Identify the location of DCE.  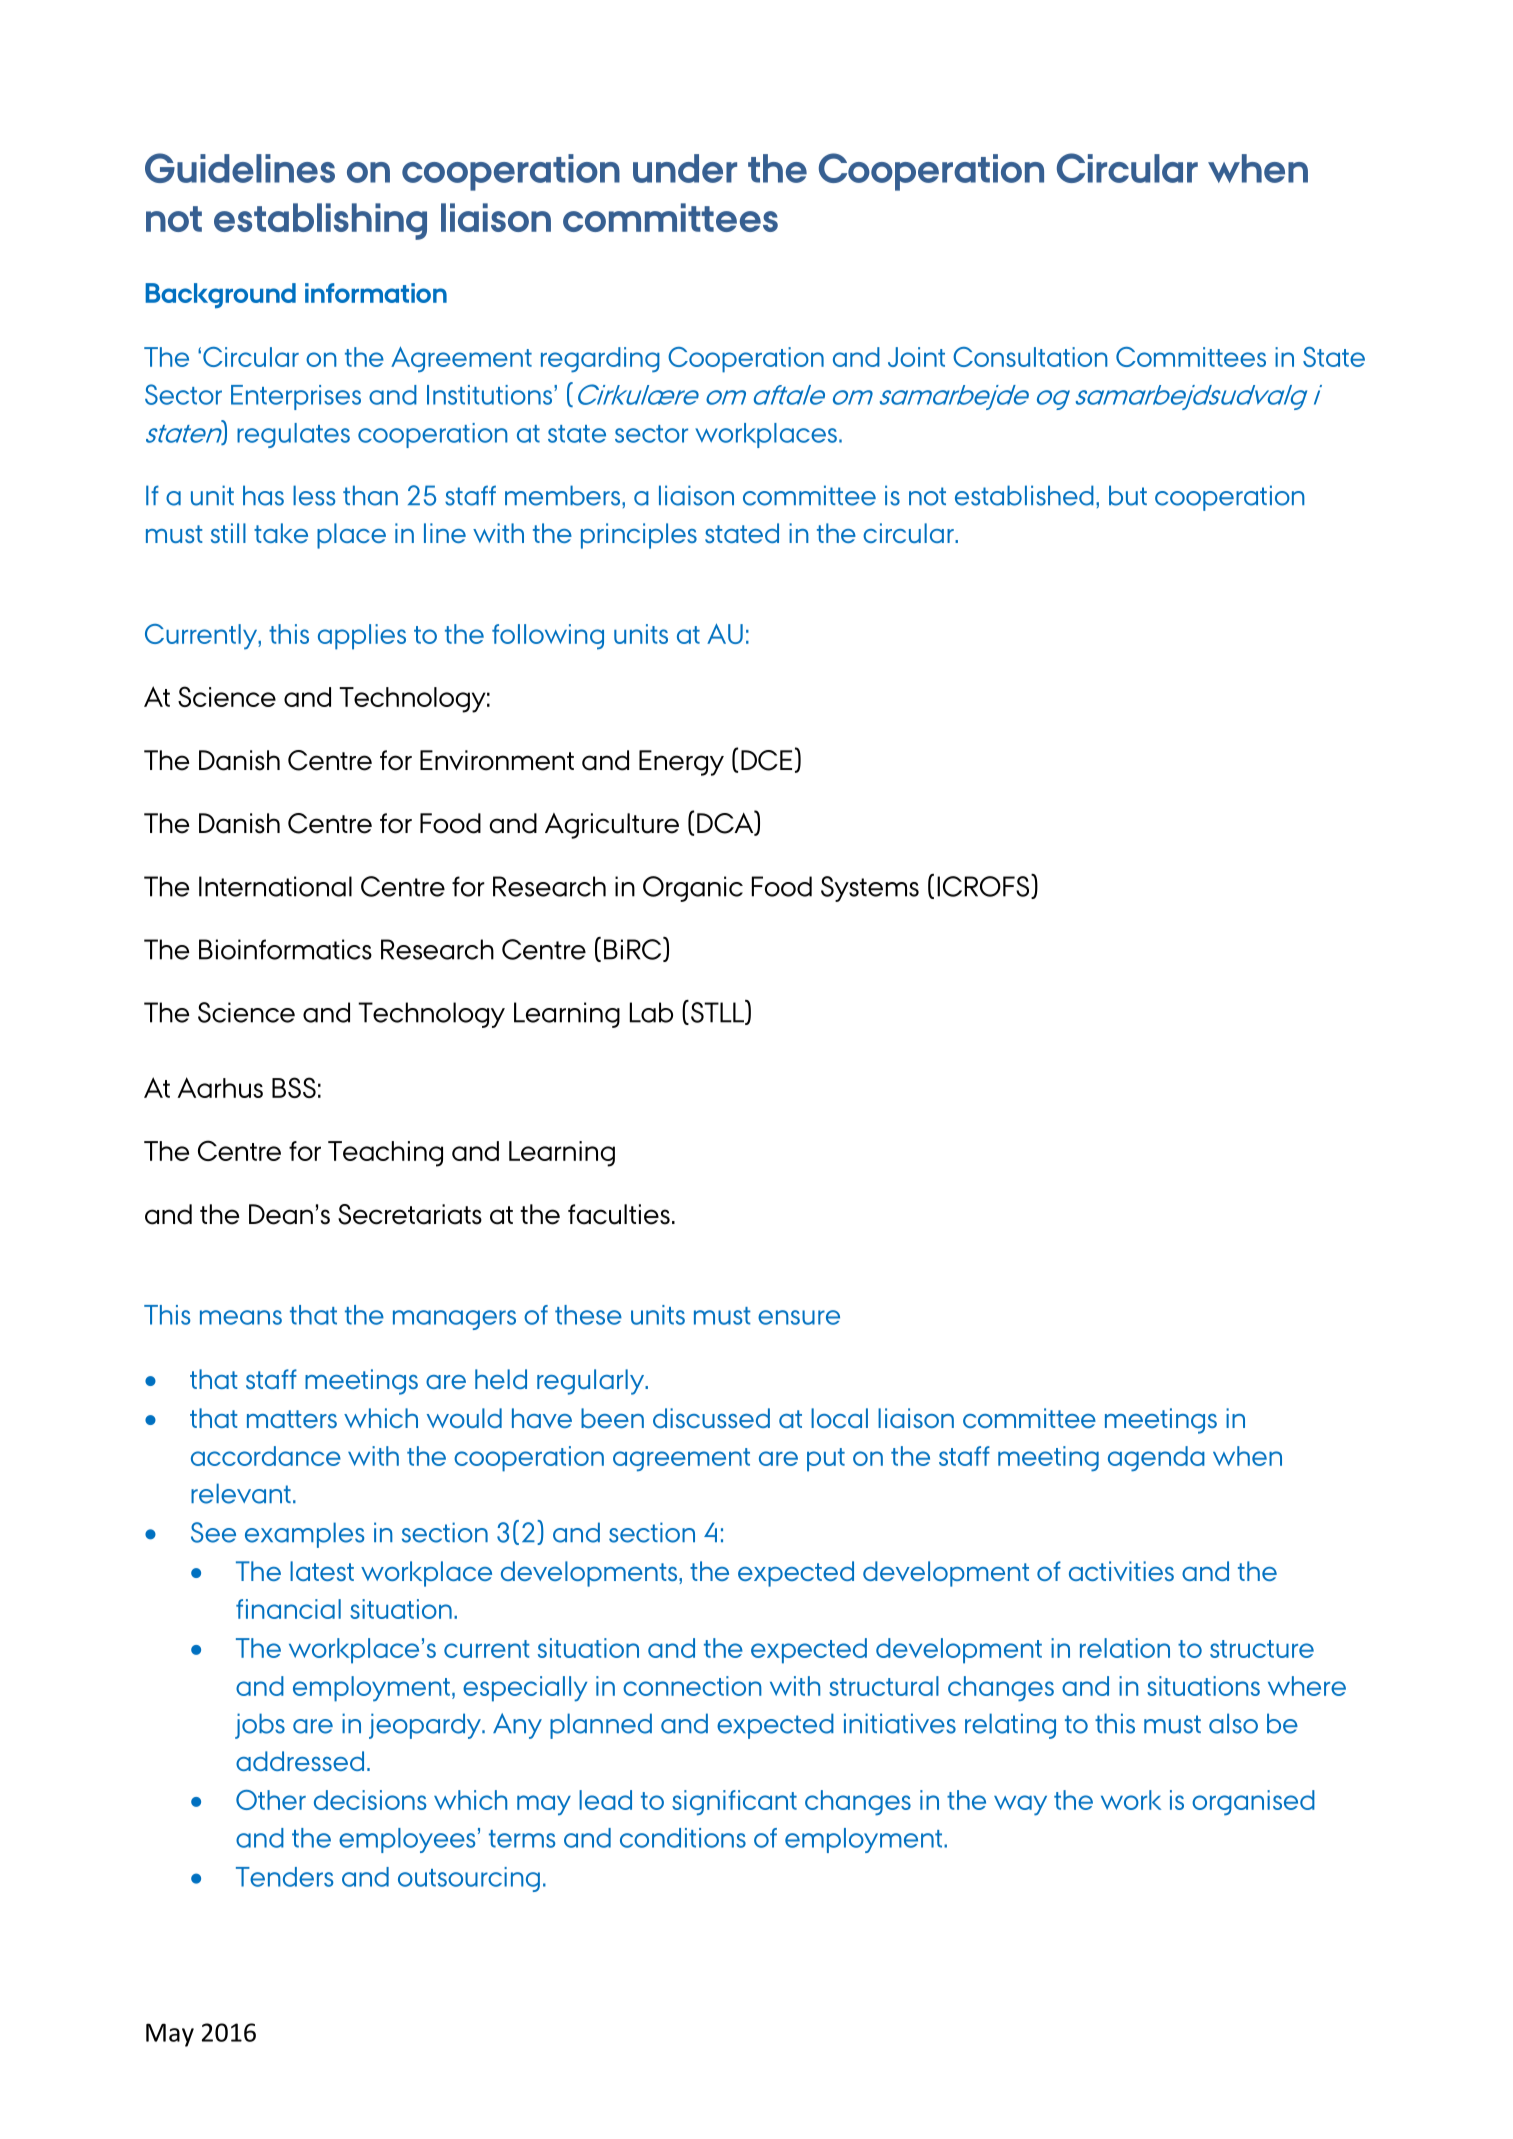
(766, 760).
